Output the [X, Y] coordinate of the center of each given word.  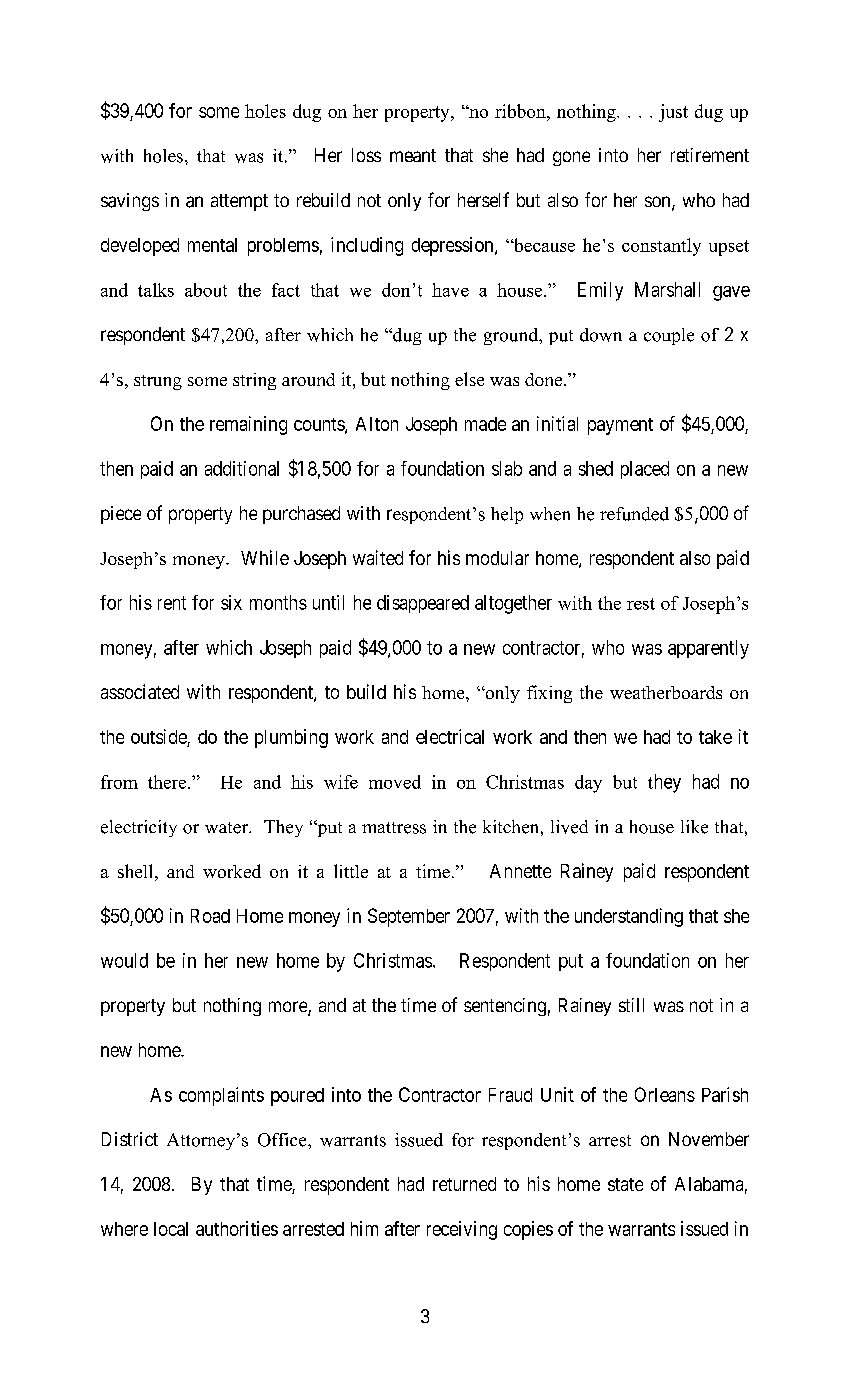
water [227, 828]
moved [395, 782]
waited [378, 557]
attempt [239, 202]
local [171, 1229]
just [673, 113]
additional [242, 468]
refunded [634, 514]
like [694, 827]
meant [413, 155]
